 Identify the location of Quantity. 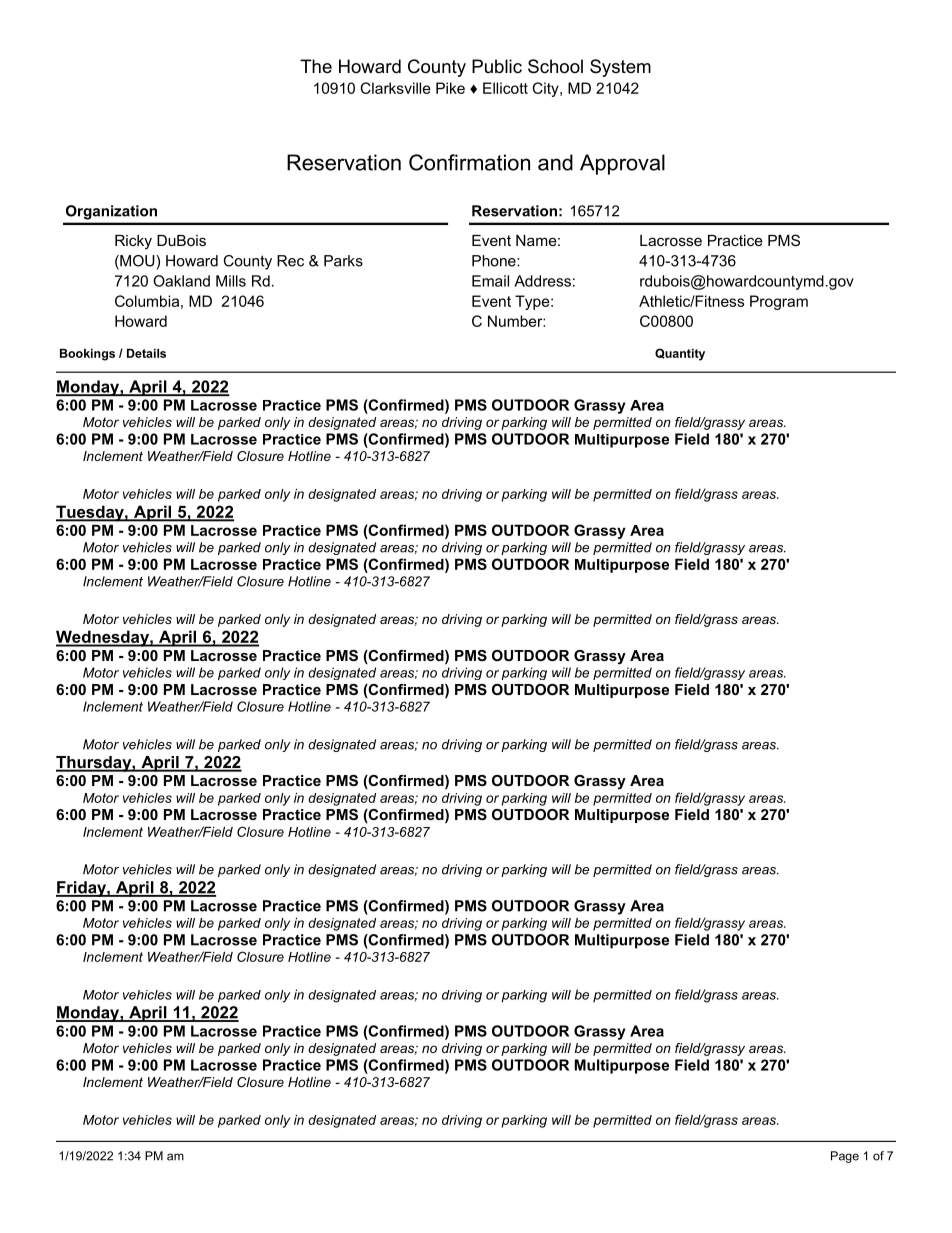
(680, 354).
